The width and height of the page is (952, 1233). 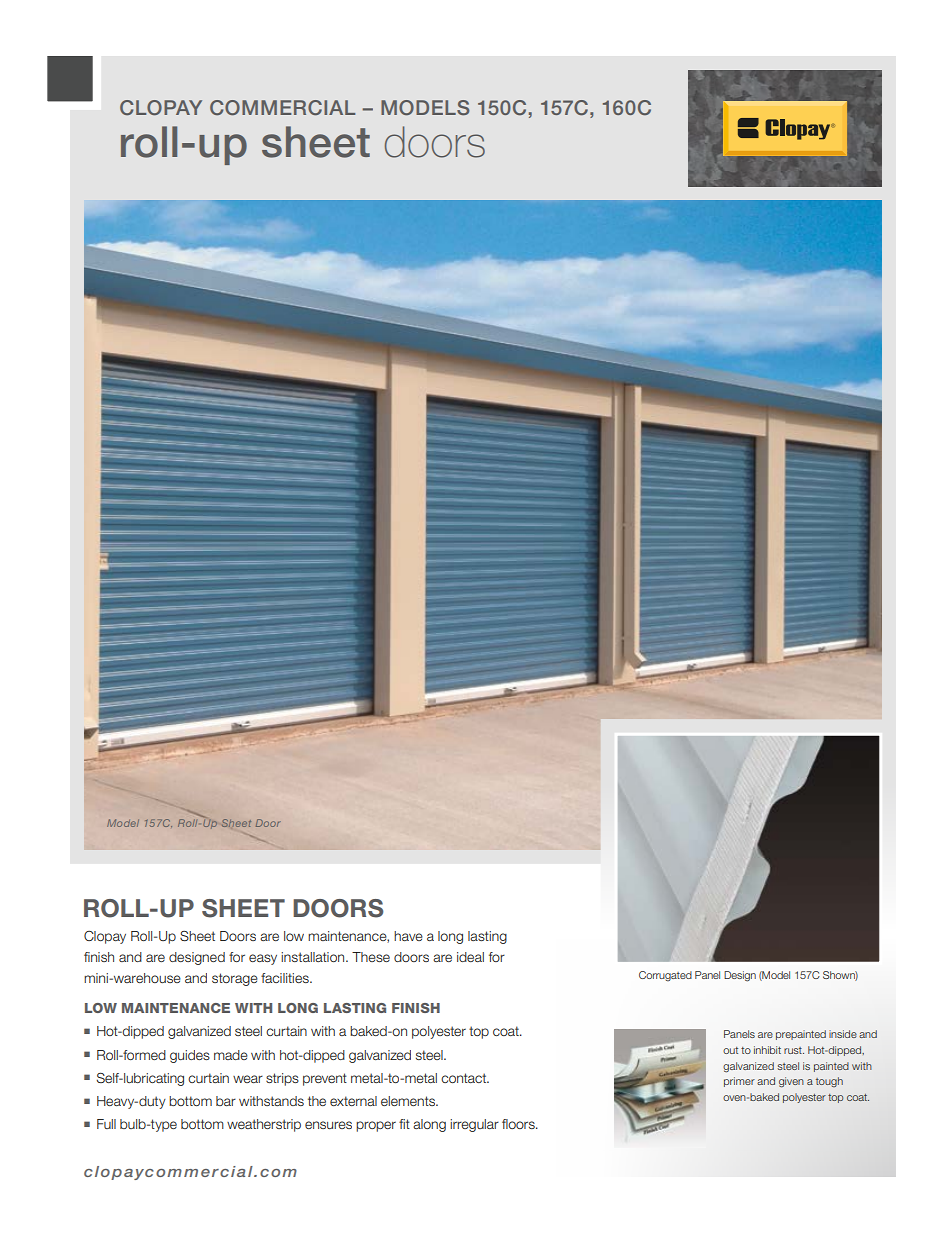 I want to click on out, so click(x=730, y=1050).
